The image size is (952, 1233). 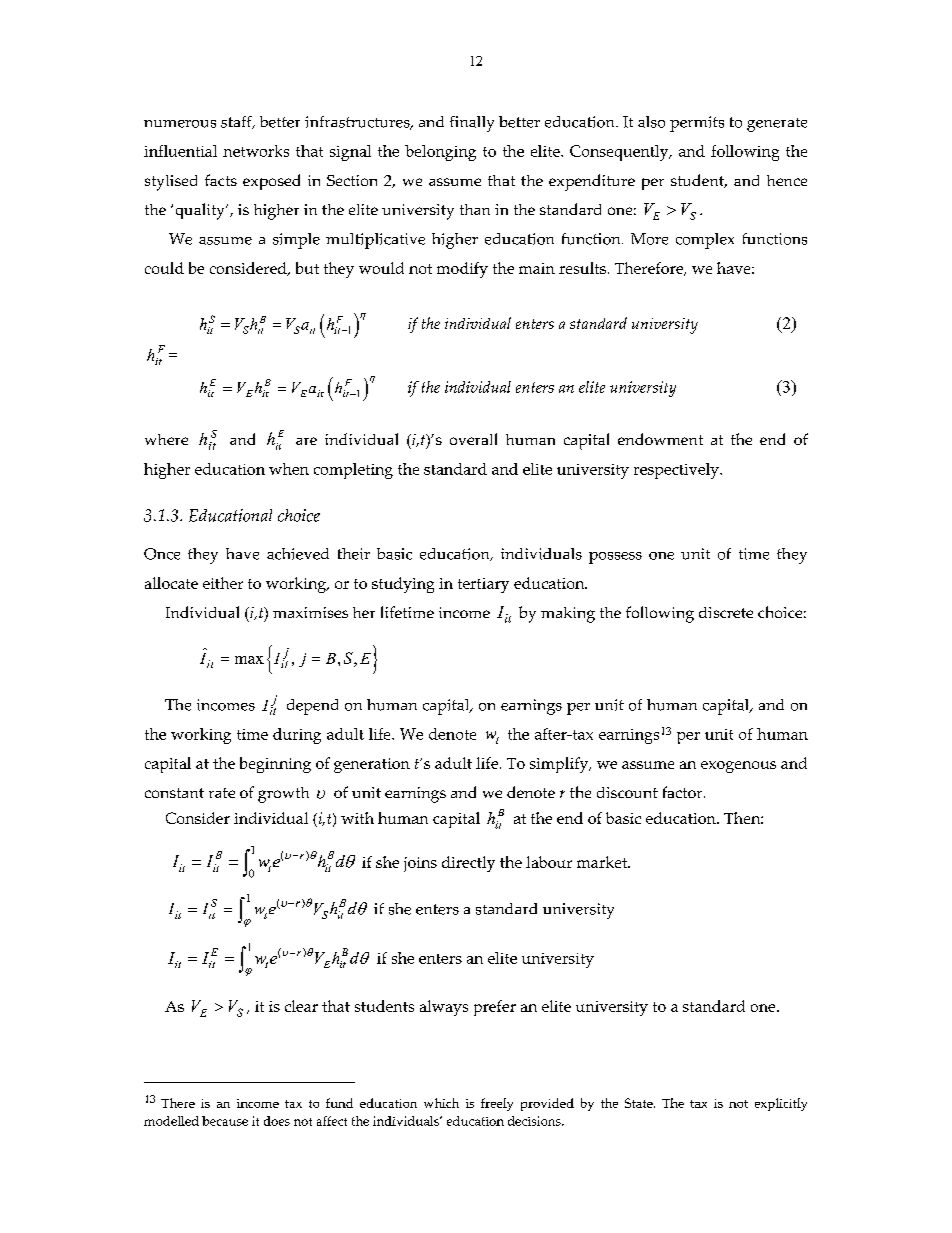 What do you see at coordinates (256, 151) in the screenshot?
I see `networks` at bounding box center [256, 151].
